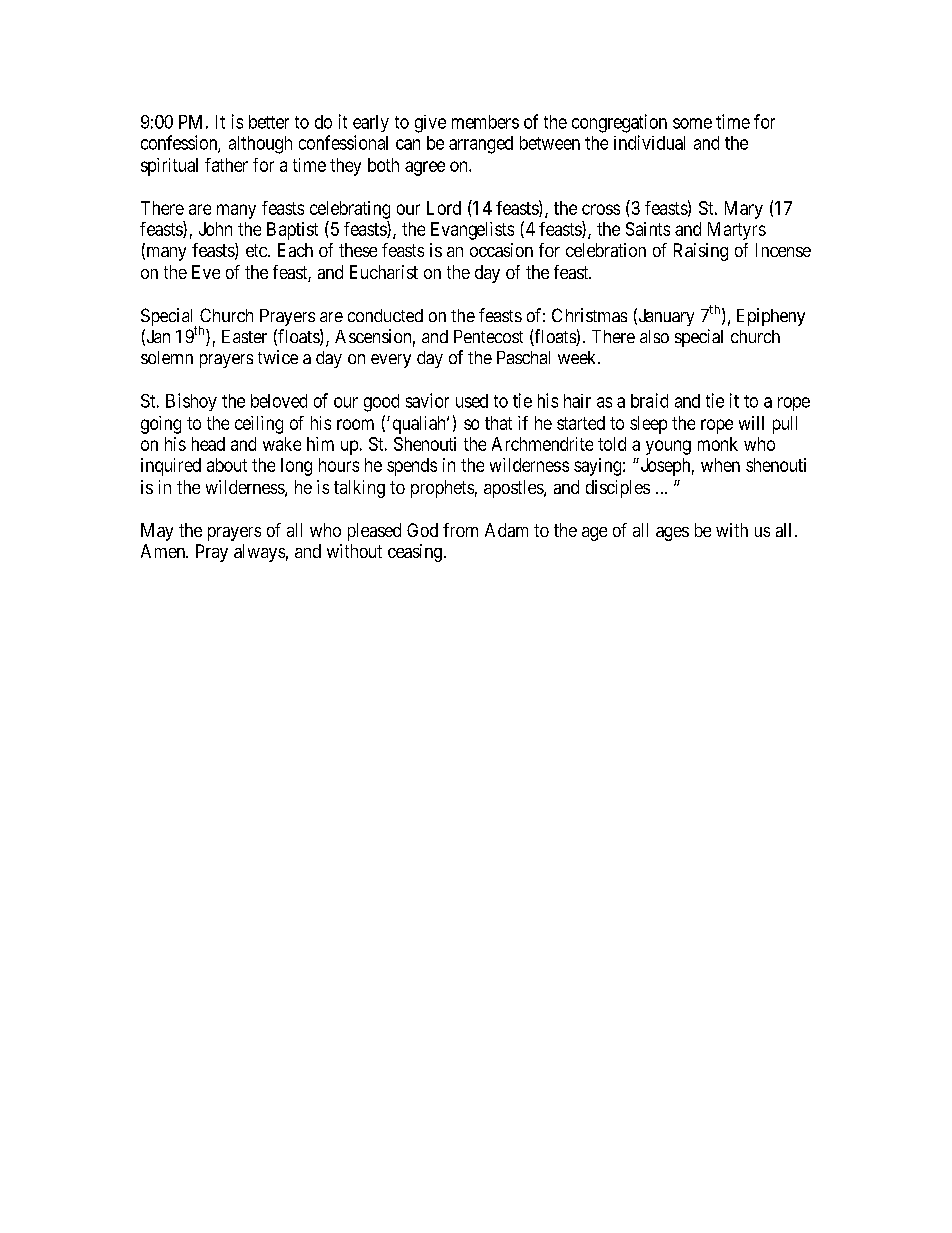  Describe the element at coordinates (692, 123) in the page. I see `some` at that location.
